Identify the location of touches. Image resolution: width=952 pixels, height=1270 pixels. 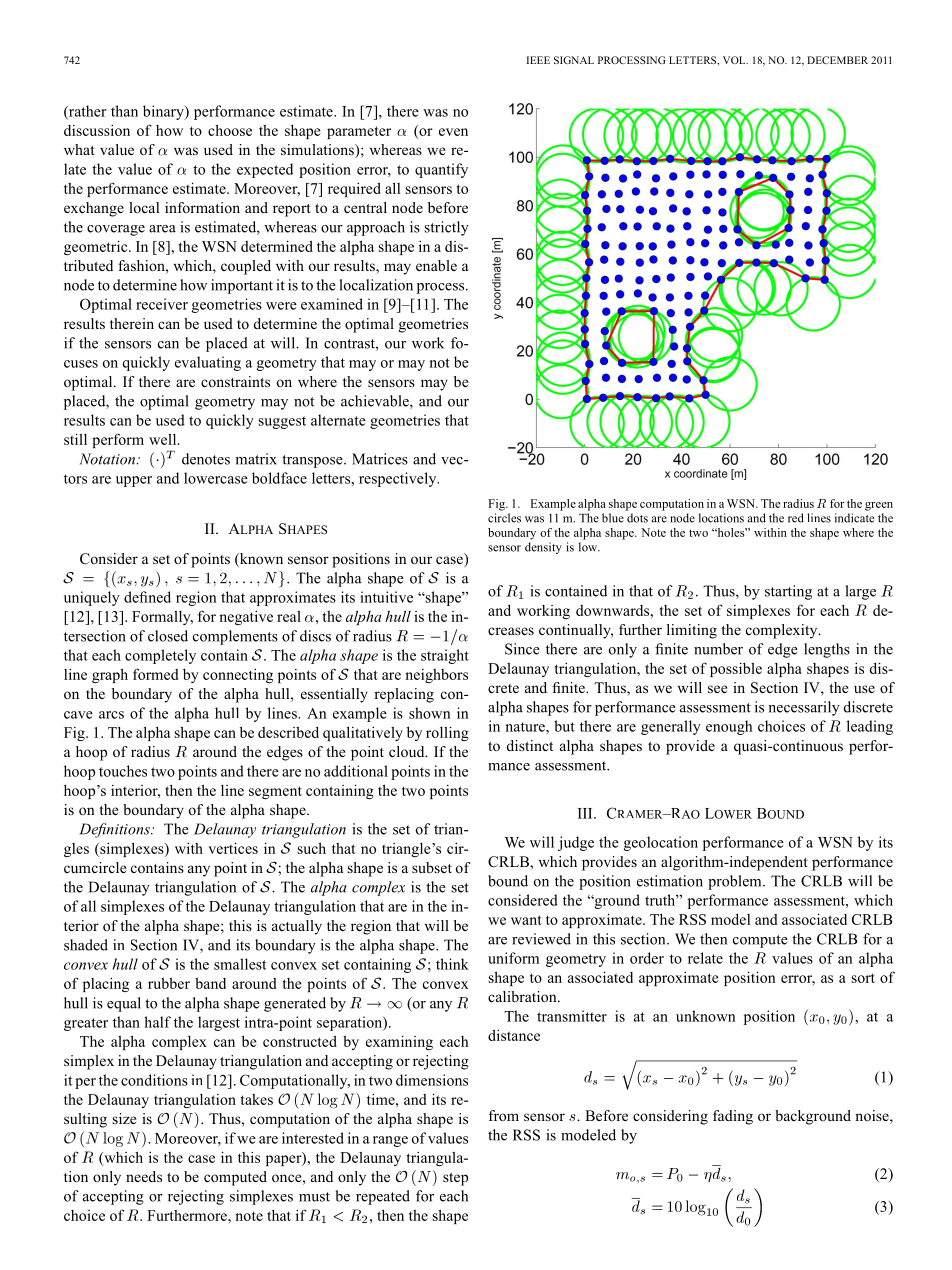
(123, 771).
